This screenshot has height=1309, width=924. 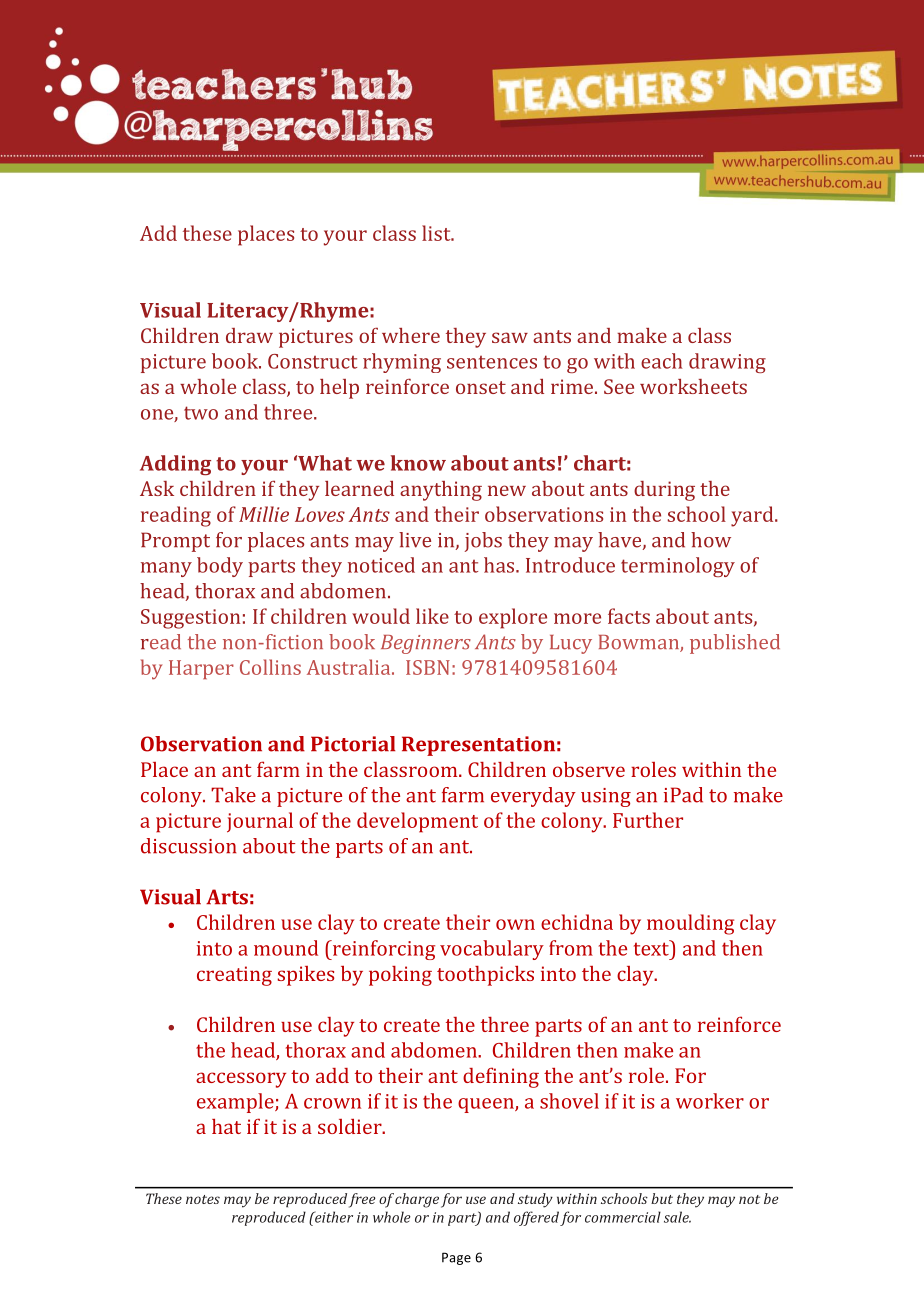 What do you see at coordinates (312, 361) in the screenshot?
I see `Construct` at bounding box center [312, 361].
